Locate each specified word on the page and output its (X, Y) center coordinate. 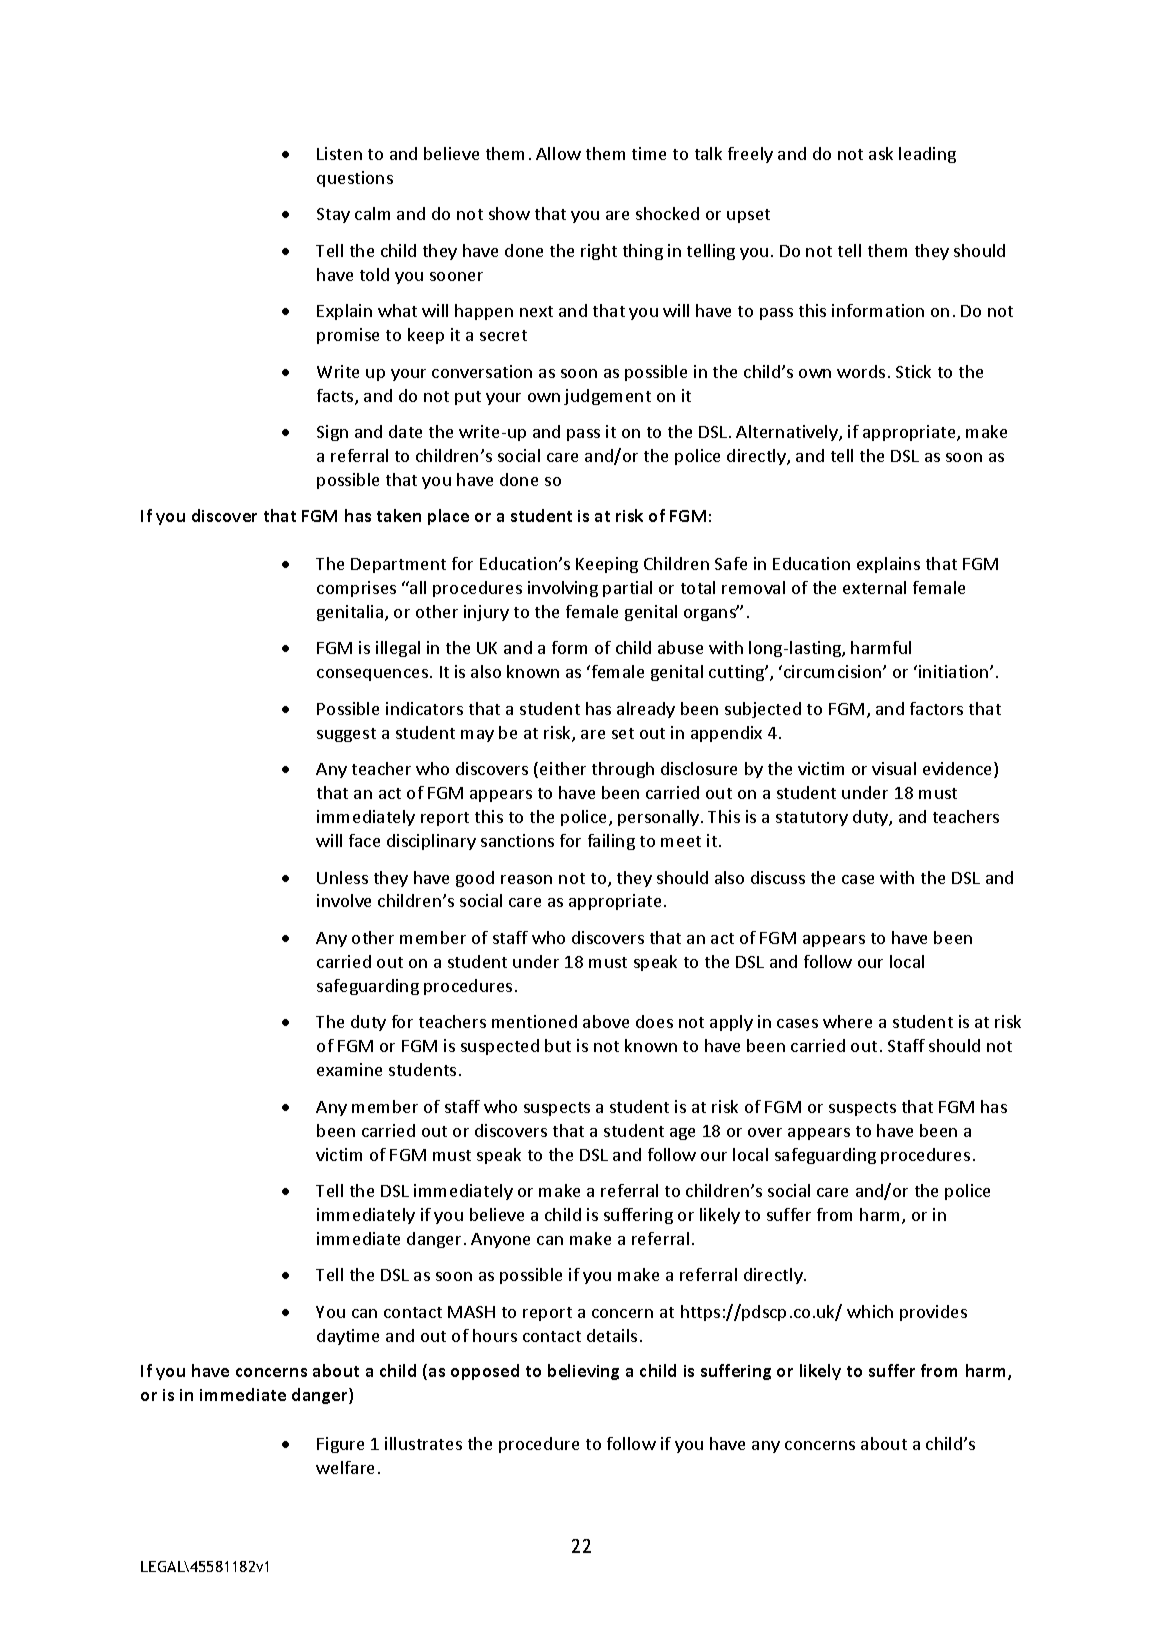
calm (372, 213)
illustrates (423, 1443)
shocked (667, 213)
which (870, 1311)
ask (881, 153)
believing (583, 1372)
